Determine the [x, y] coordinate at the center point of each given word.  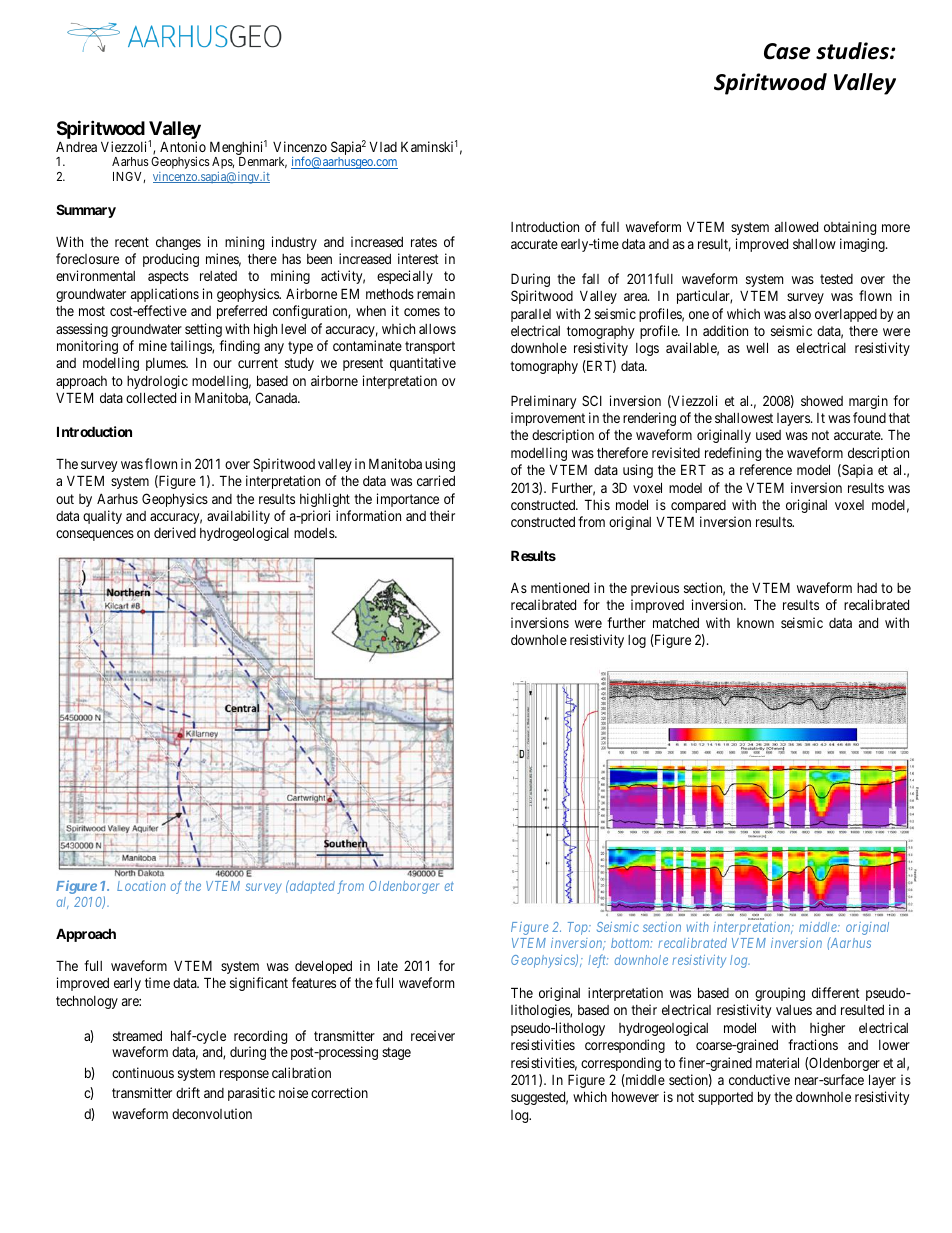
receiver [433, 1035]
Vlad [383, 147]
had [867, 588]
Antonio [183, 146]
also [800, 314]
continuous [143, 1072]
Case [787, 51]
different [836, 992]
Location [141, 886]
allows [437, 329]
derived [175, 532]
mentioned [560, 587]
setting [203, 330]
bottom [631, 943]
